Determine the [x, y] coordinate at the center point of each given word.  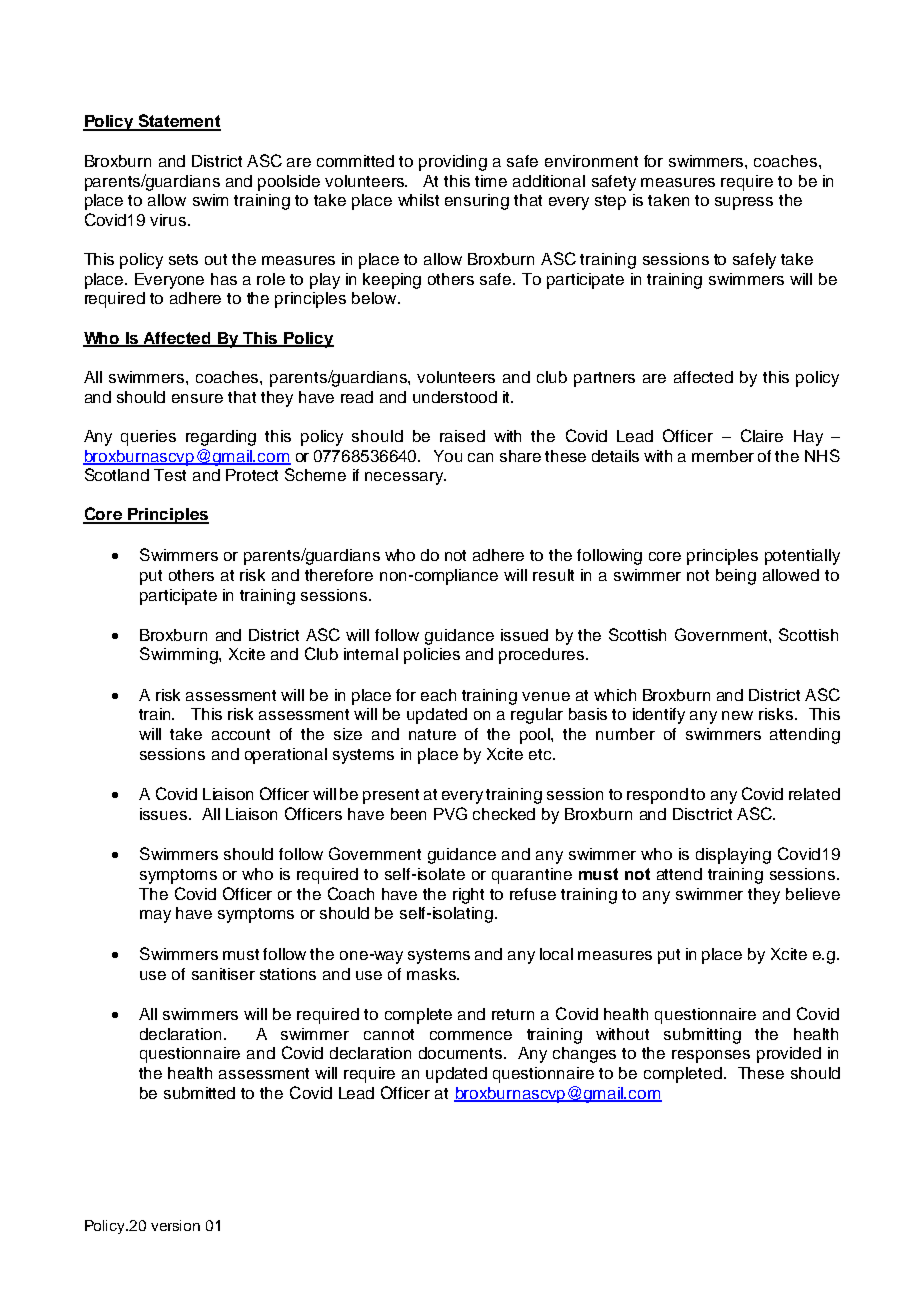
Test [170, 475]
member [723, 456]
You [448, 456]
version [175, 1225]
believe [813, 894]
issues [165, 814]
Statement [179, 122]
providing [453, 163]
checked [504, 814]
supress [744, 203]
